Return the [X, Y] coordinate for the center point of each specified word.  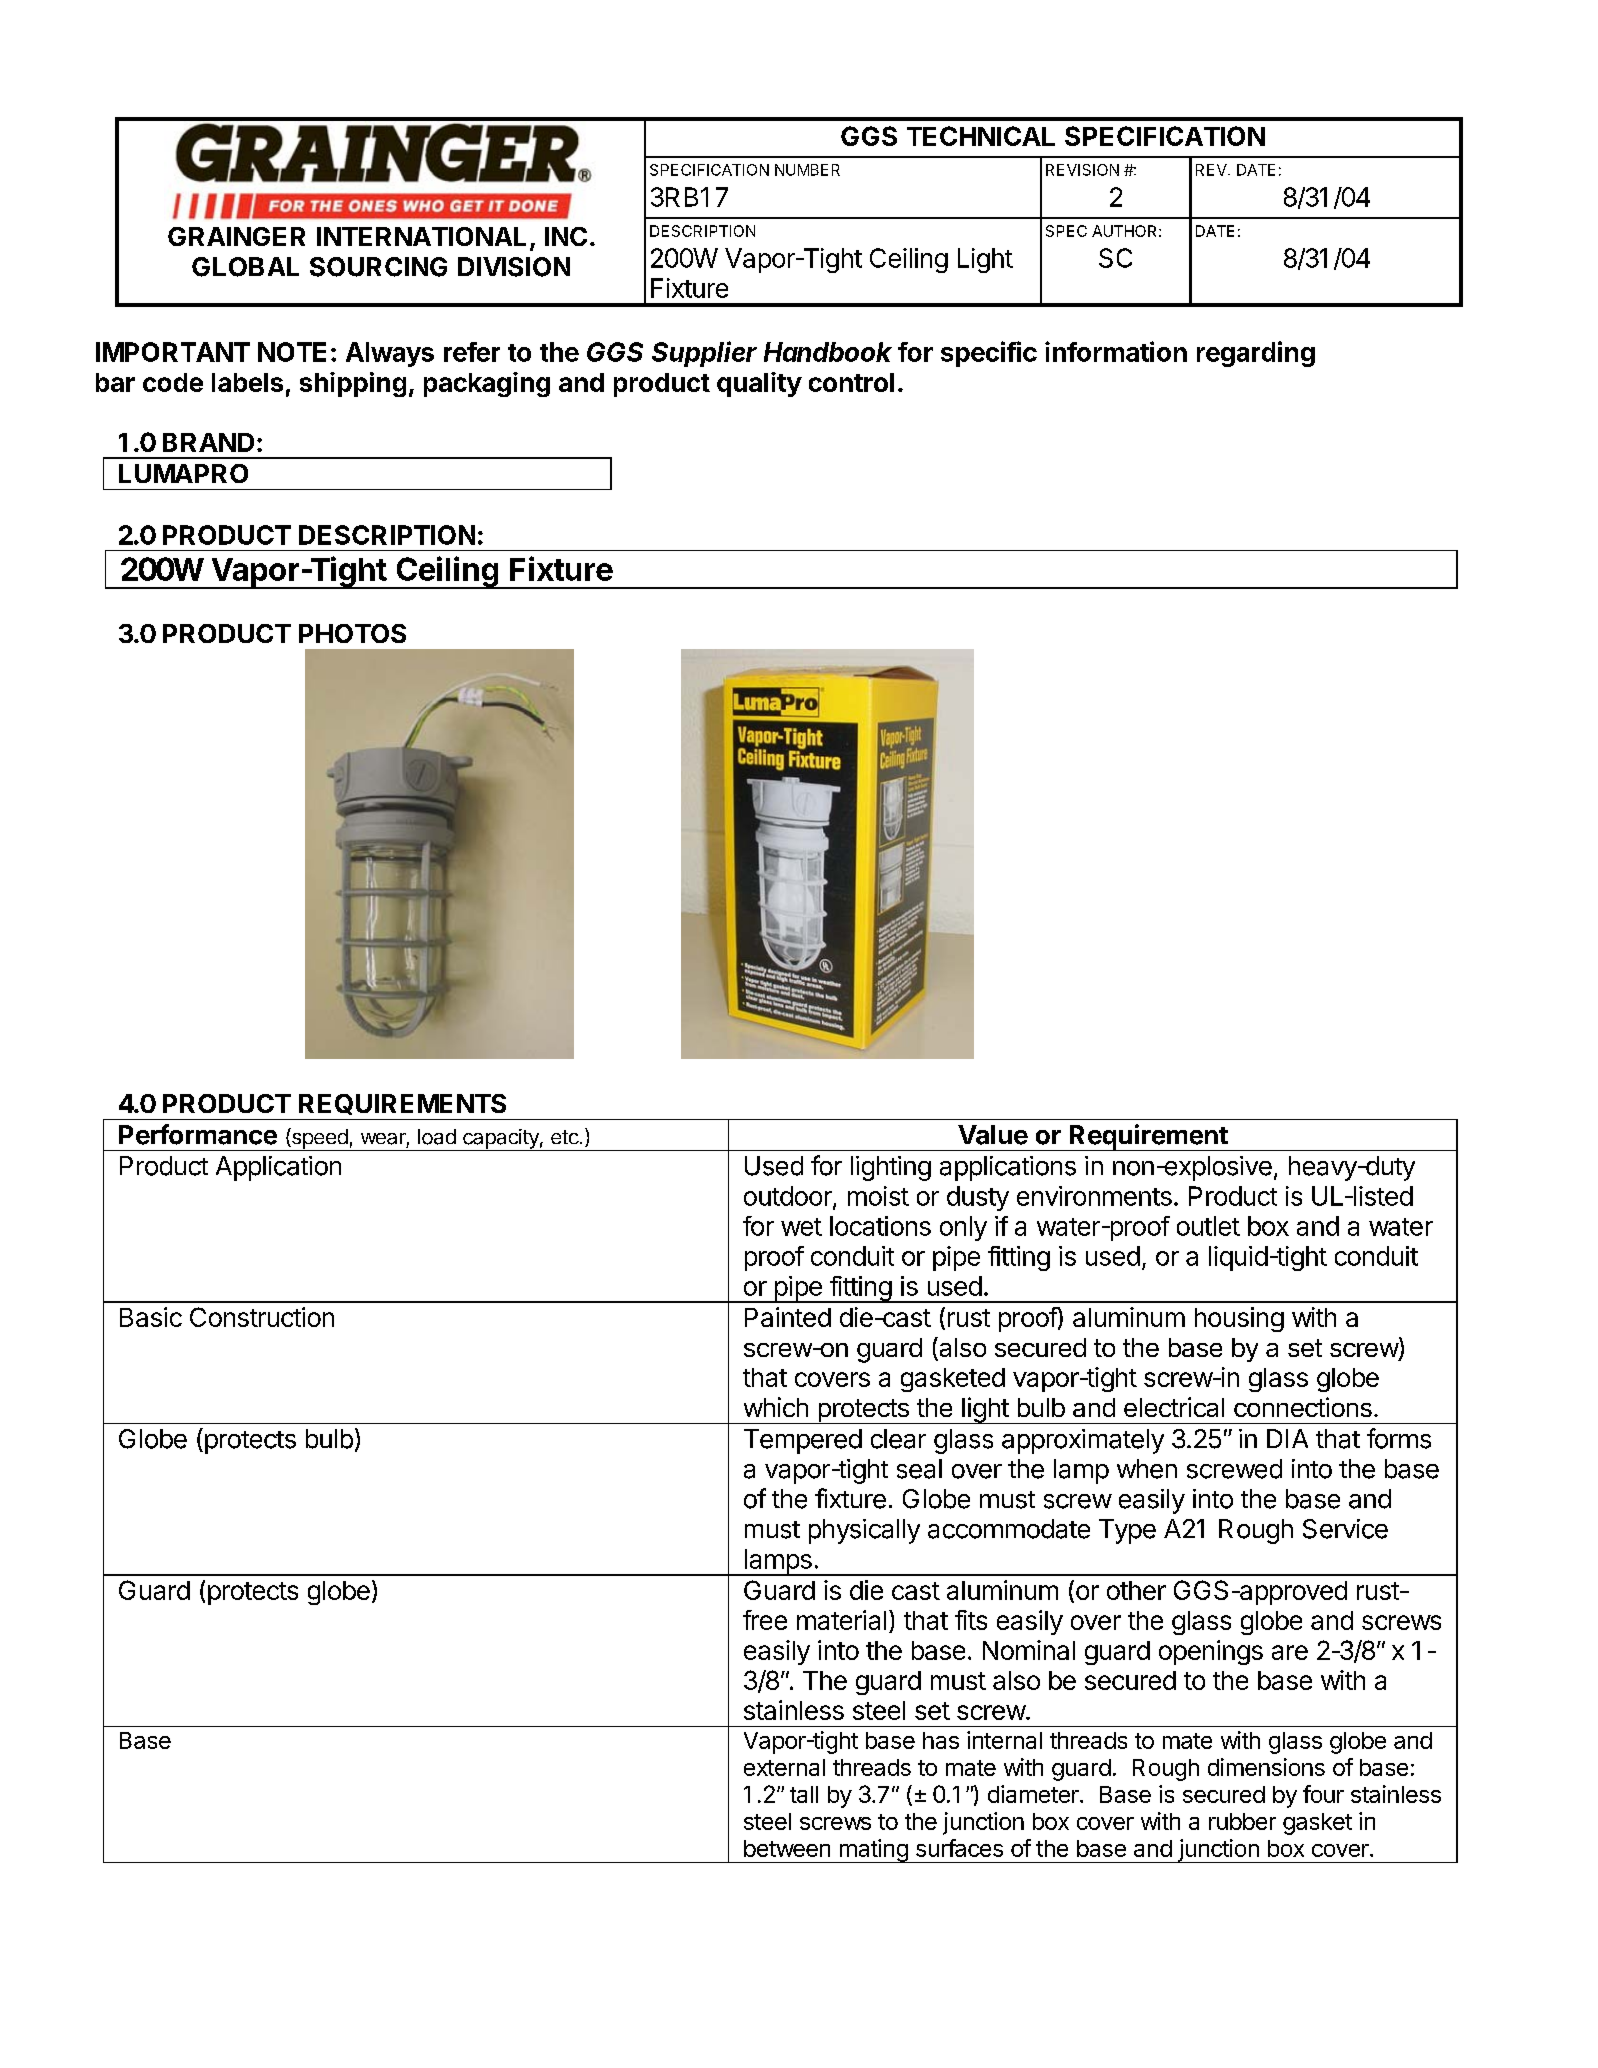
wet [801, 1227]
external [784, 1767]
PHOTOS [352, 633]
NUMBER [807, 170]
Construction [262, 1317]
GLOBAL [245, 267]
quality [759, 384]
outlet [1208, 1226]
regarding [1256, 354]
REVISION [1082, 170]
